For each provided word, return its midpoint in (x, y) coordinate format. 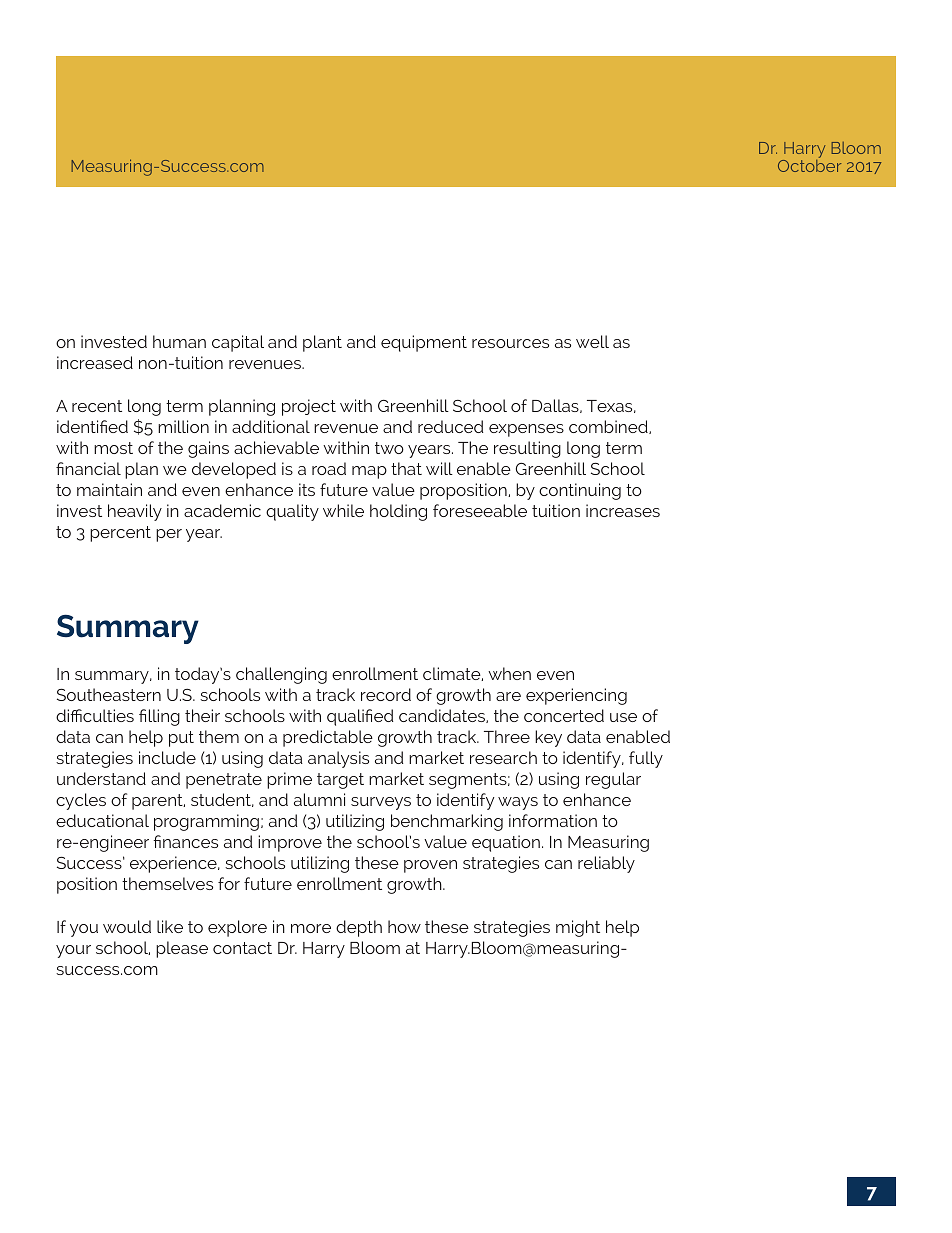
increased (95, 362)
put (181, 739)
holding (398, 512)
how (404, 926)
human (179, 341)
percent (120, 534)
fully (646, 759)
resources (510, 343)
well (592, 341)
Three (507, 736)
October (809, 166)
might (578, 928)
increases (623, 510)
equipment (424, 343)
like (170, 926)
